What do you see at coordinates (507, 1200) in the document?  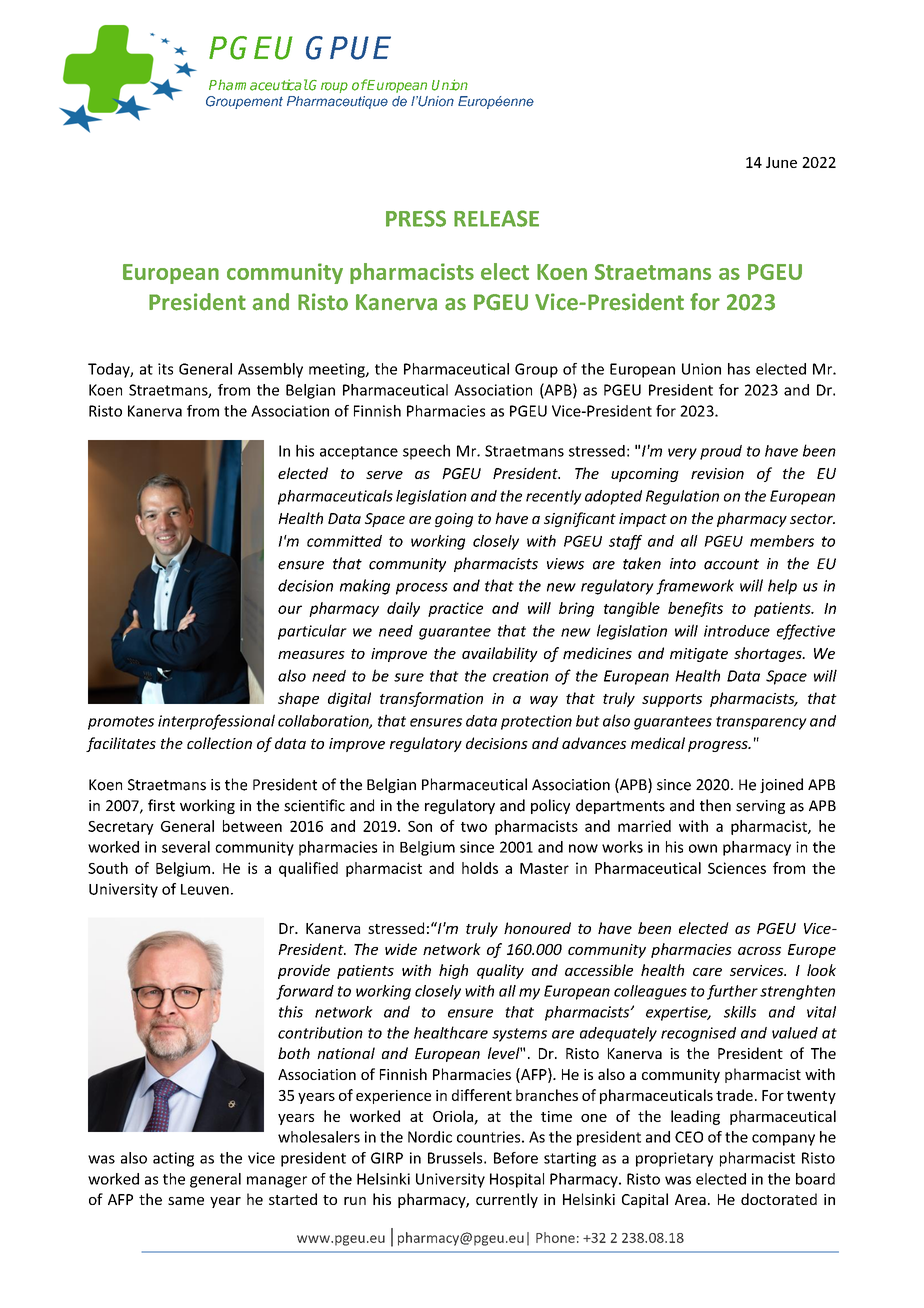 I see `currently` at bounding box center [507, 1200].
